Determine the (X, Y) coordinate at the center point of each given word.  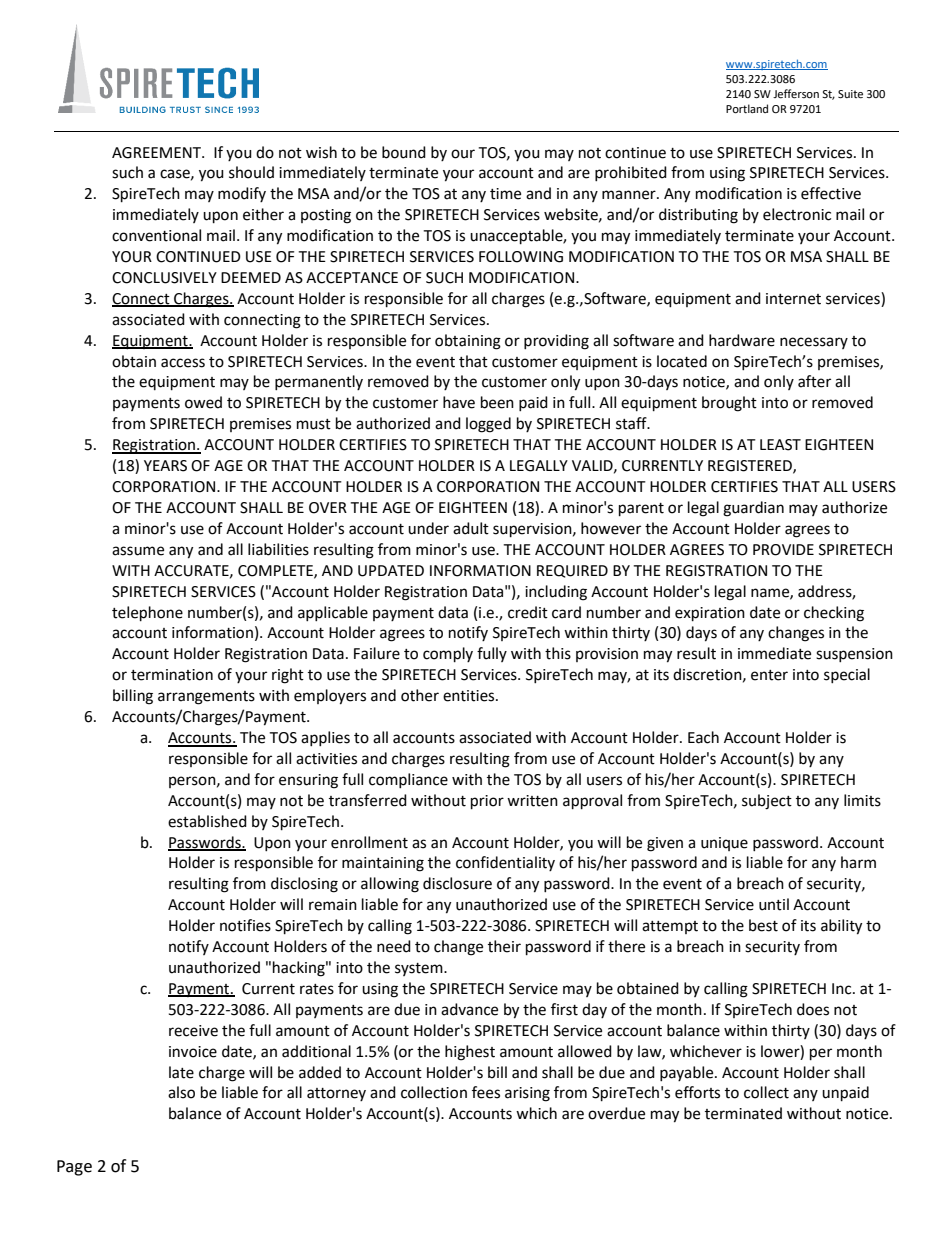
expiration (710, 614)
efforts (697, 1092)
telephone (147, 614)
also (181, 1092)
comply (448, 655)
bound (404, 152)
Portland (747, 109)
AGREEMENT (158, 153)
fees (486, 1092)
